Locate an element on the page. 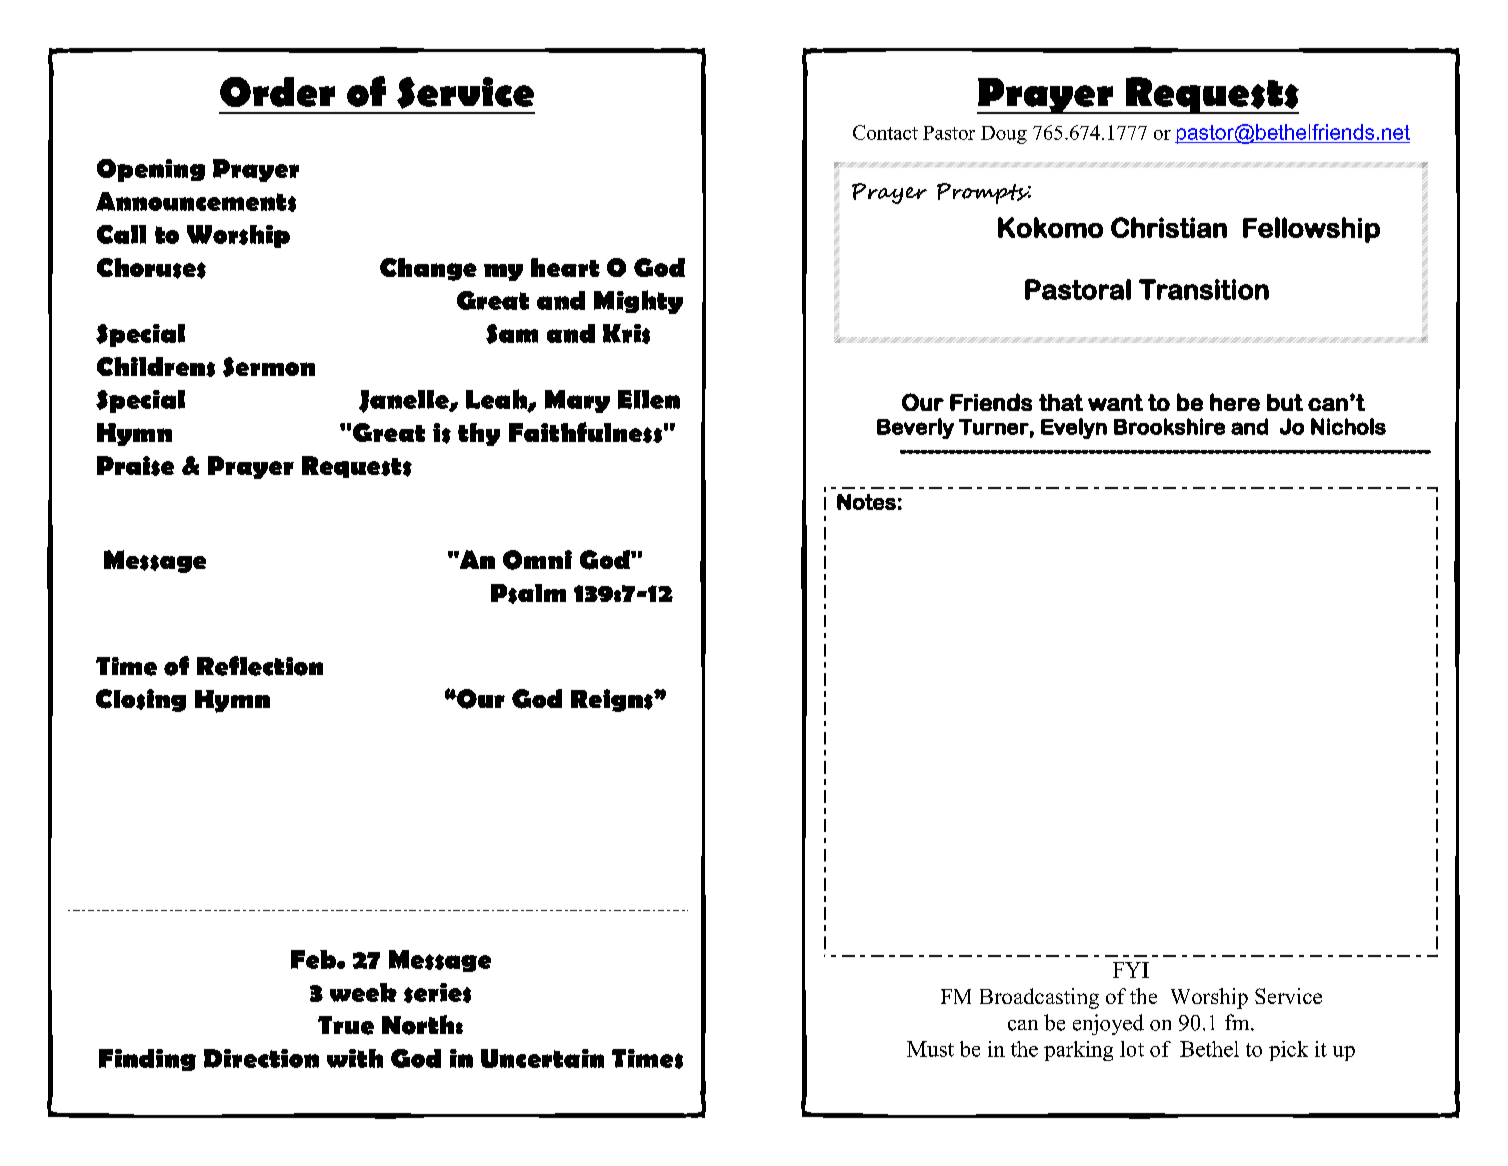 This image has width=1508, height=1166. week is located at coordinates (363, 992).
